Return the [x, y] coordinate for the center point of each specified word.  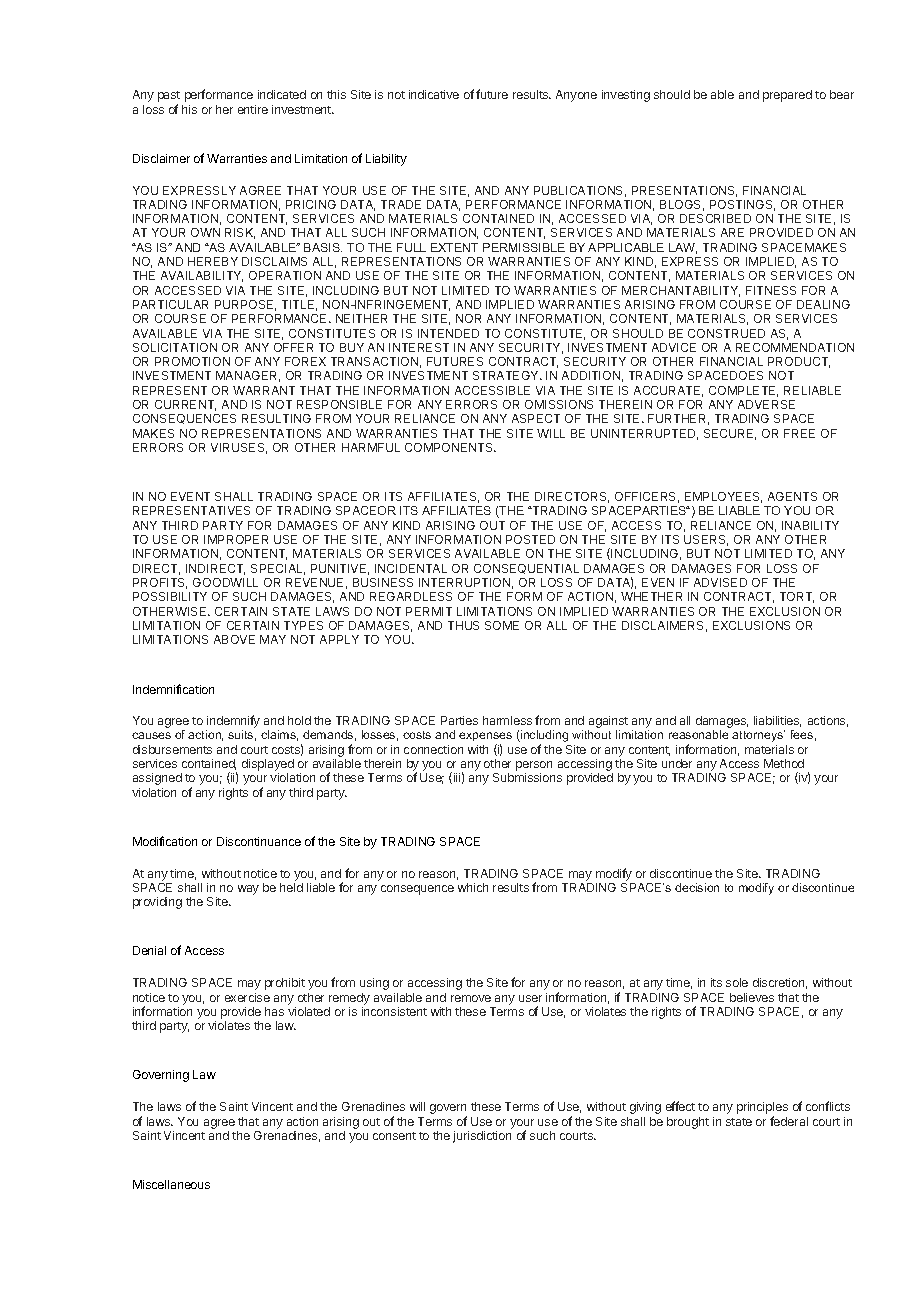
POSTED [530, 539]
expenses [485, 738]
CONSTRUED [726, 333]
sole [737, 982]
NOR [468, 318]
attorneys [758, 736]
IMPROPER [236, 539]
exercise [247, 997]
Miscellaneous [171, 1184]
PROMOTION [192, 361]
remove [471, 998]
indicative [434, 94]
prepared [787, 96]
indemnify [233, 723]
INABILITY [810, 525]
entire [253, 109]
